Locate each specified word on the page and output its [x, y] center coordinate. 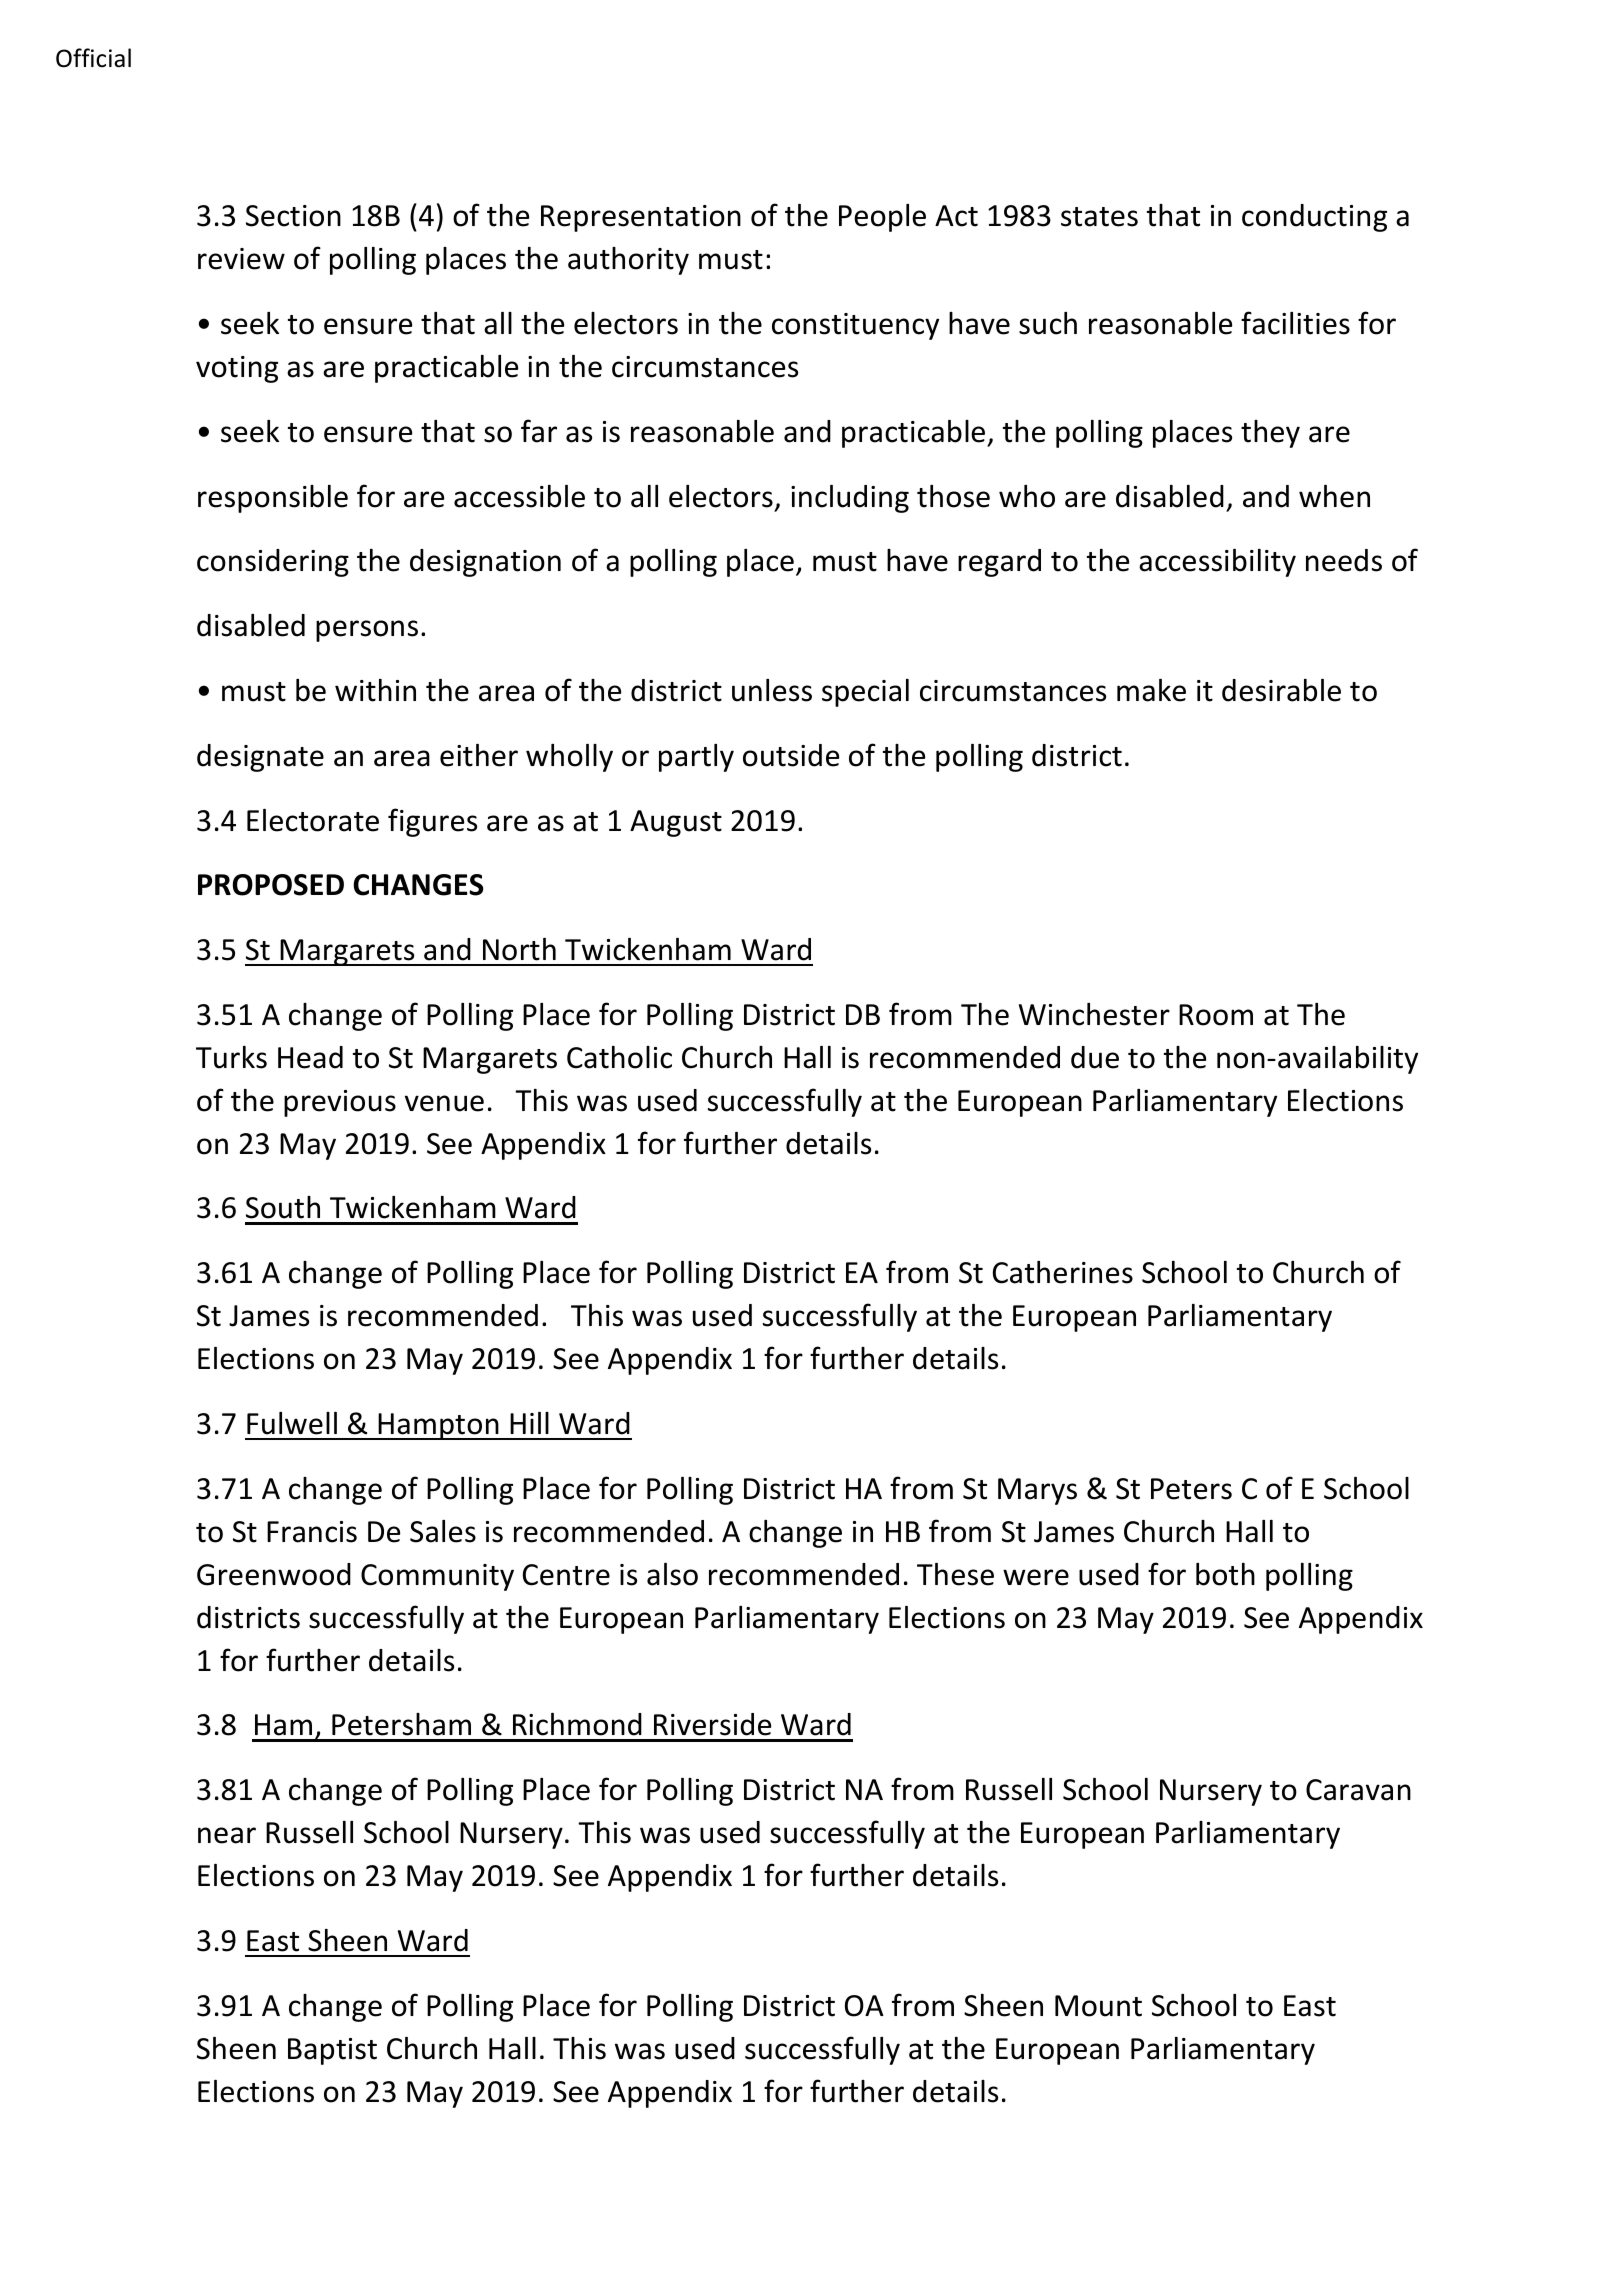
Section [293, 216]
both [1225, 1574]
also [672, 1574]
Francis [312, 1532]
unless [772, 690]
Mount [1098, 2006]
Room [1216, 1015]
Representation [641, 218]
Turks [231, 1057]
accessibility [1217, 563]
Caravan [1358, 1790]
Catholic [619, 1057]
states [1099, 217]
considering [273, 563]
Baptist [332, 2051]
